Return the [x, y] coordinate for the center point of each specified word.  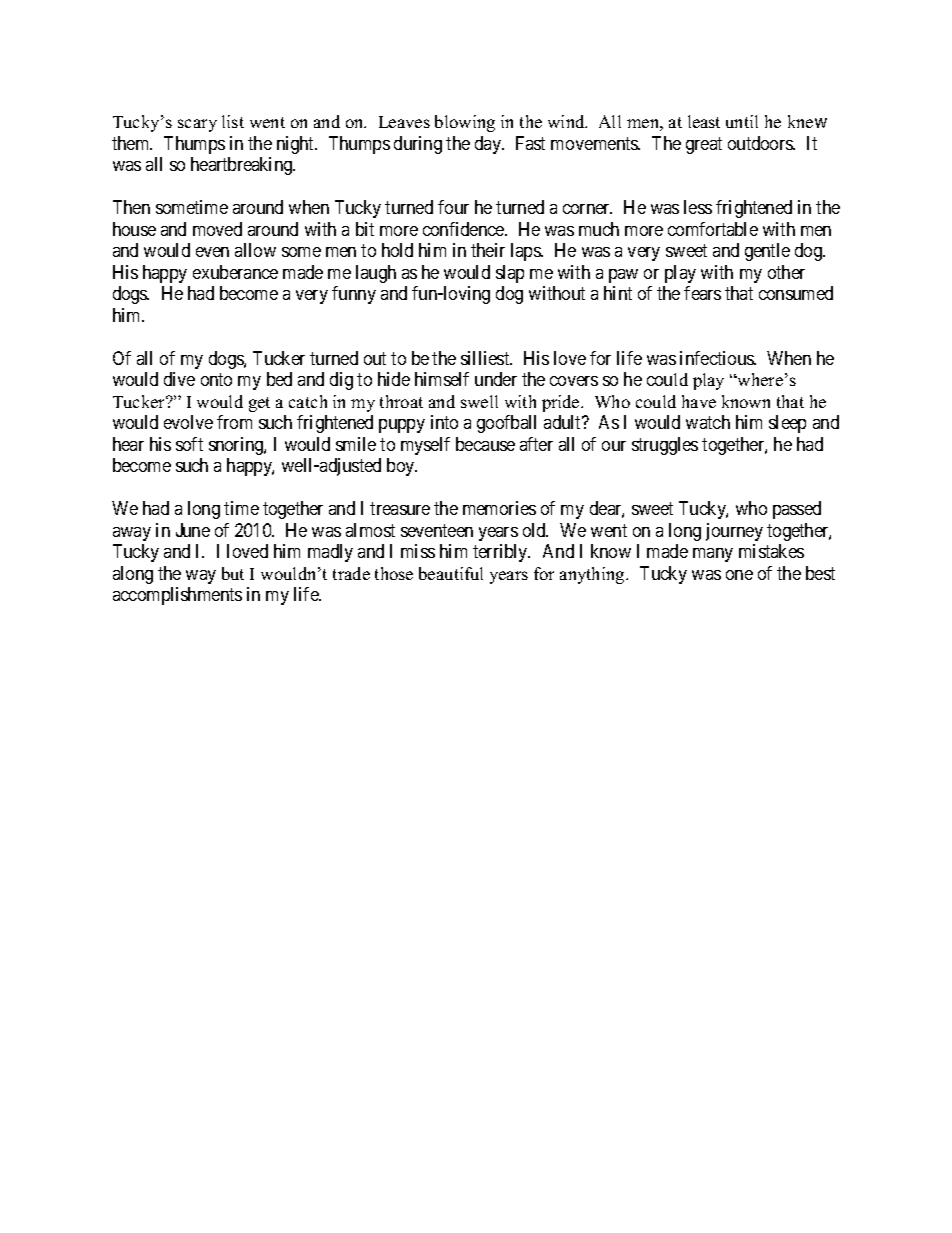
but [233, 573]
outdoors [761, 143]
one [739, 575]
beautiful [451, 573]
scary [197, 125]
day [489, 145]
